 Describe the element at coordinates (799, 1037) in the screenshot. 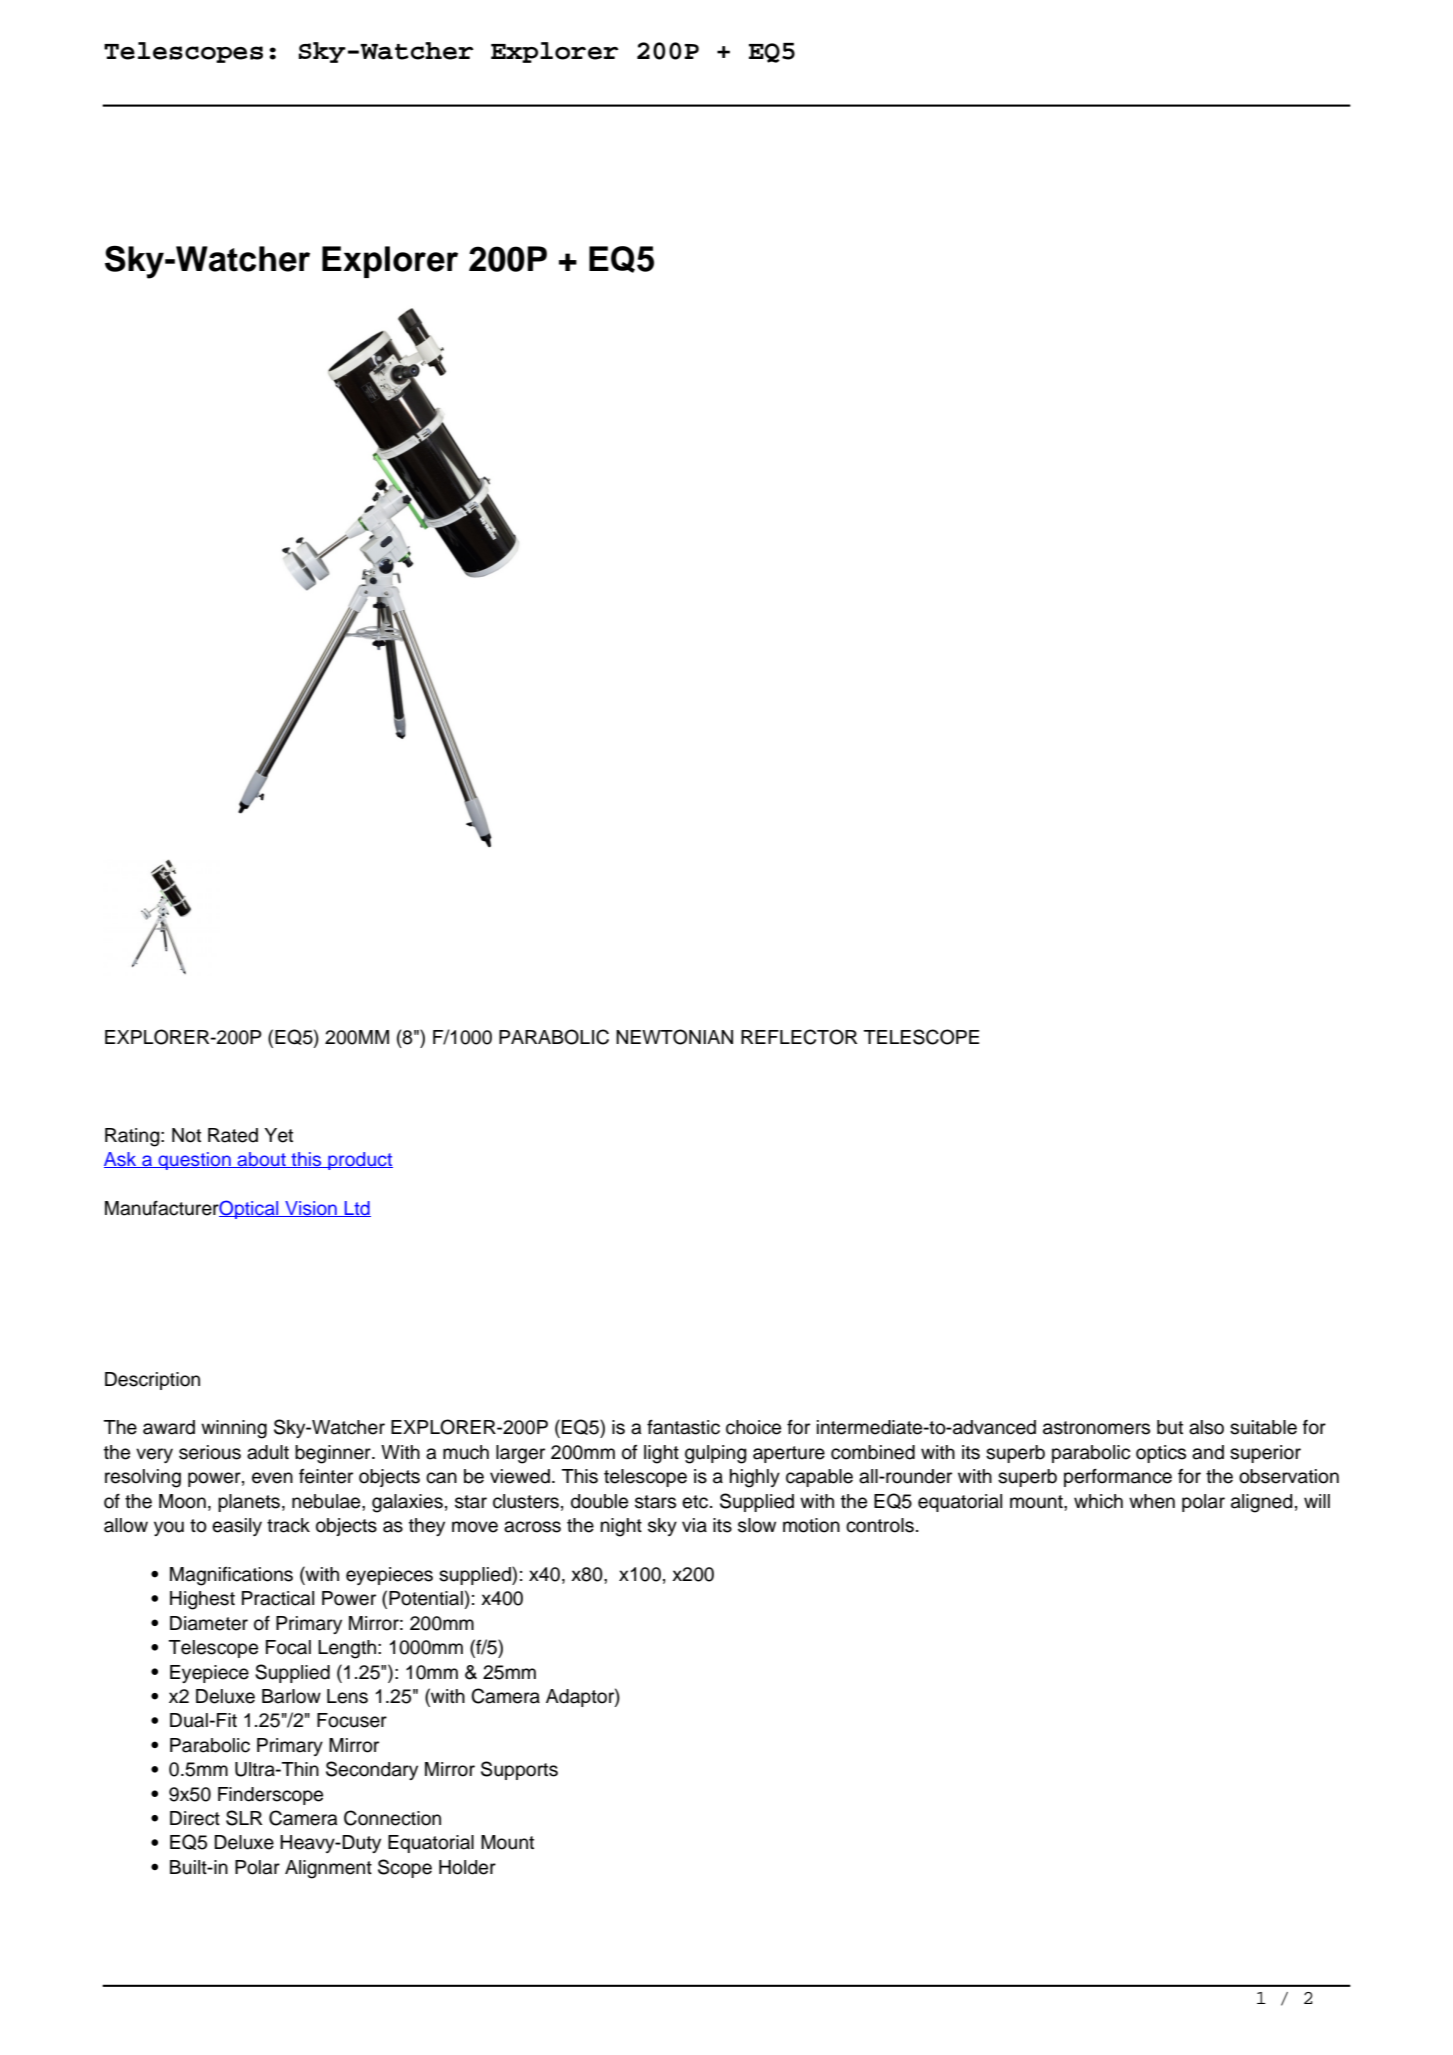

I see `REFLECTOR` at that location.
